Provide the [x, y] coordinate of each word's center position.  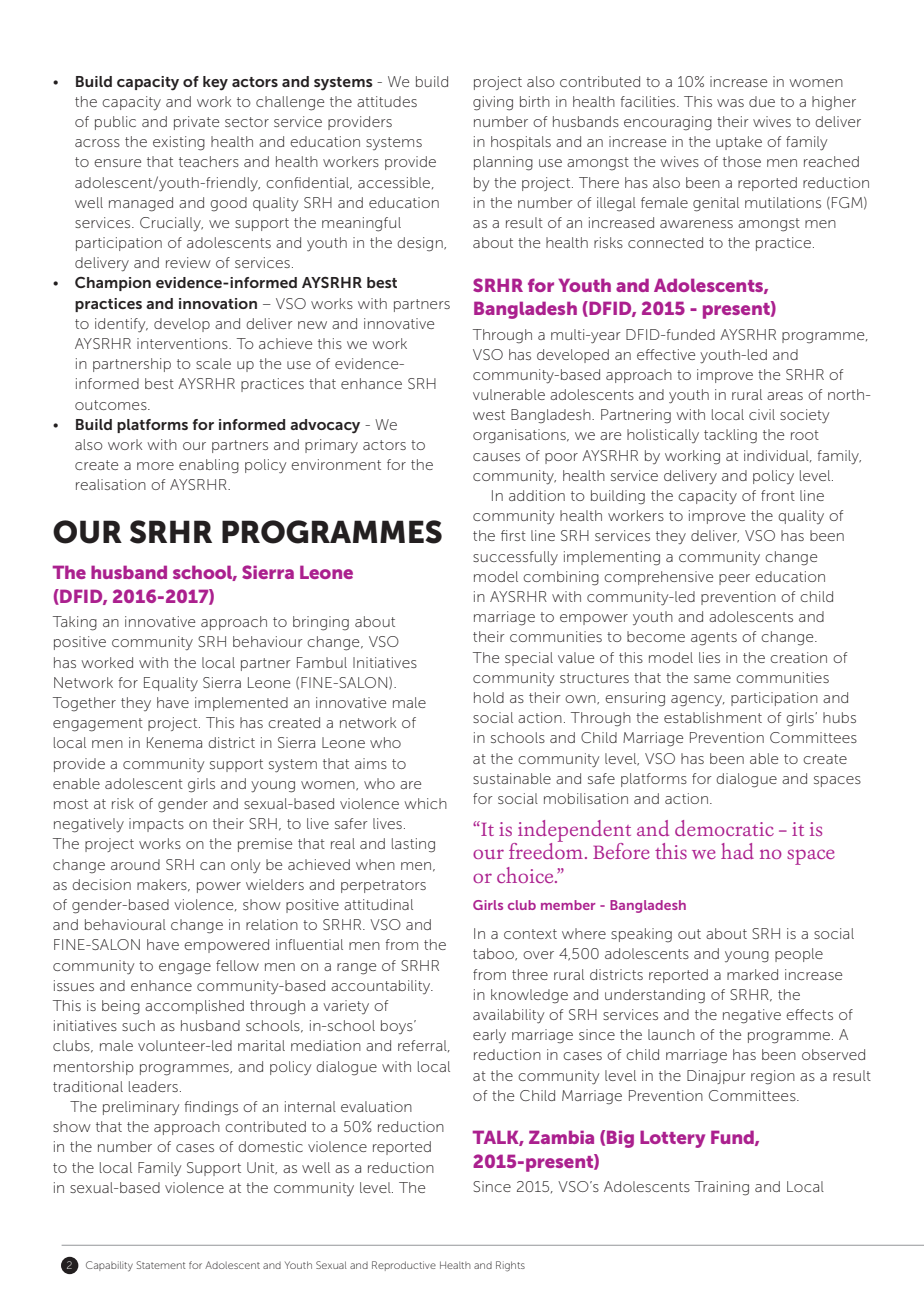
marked [752, 974]
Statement [161, 1265]
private [196, 123]
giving [493, 103]
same [712, 679]
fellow [237, 965]
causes [496, 457]
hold [489, 697]
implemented [241, 704]
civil [762, 414]
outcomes [112, 405]
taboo [494, 954]
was [730, 103]
